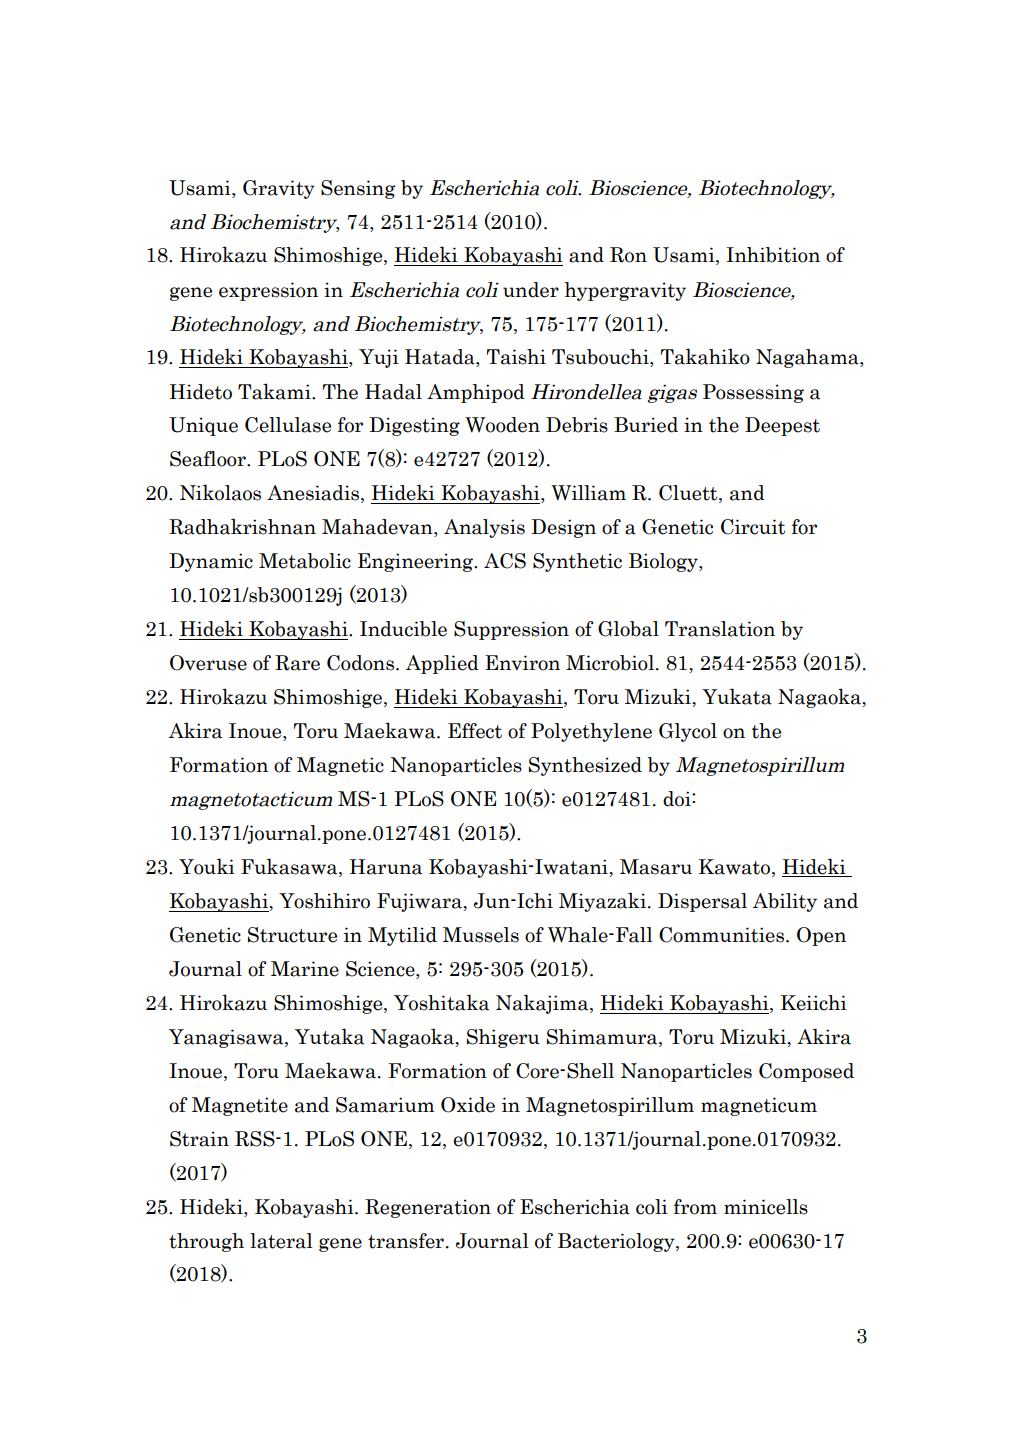  Describe the element at coordinates (305, 561) in the screenshot. I see `Metabolic` at that location.
